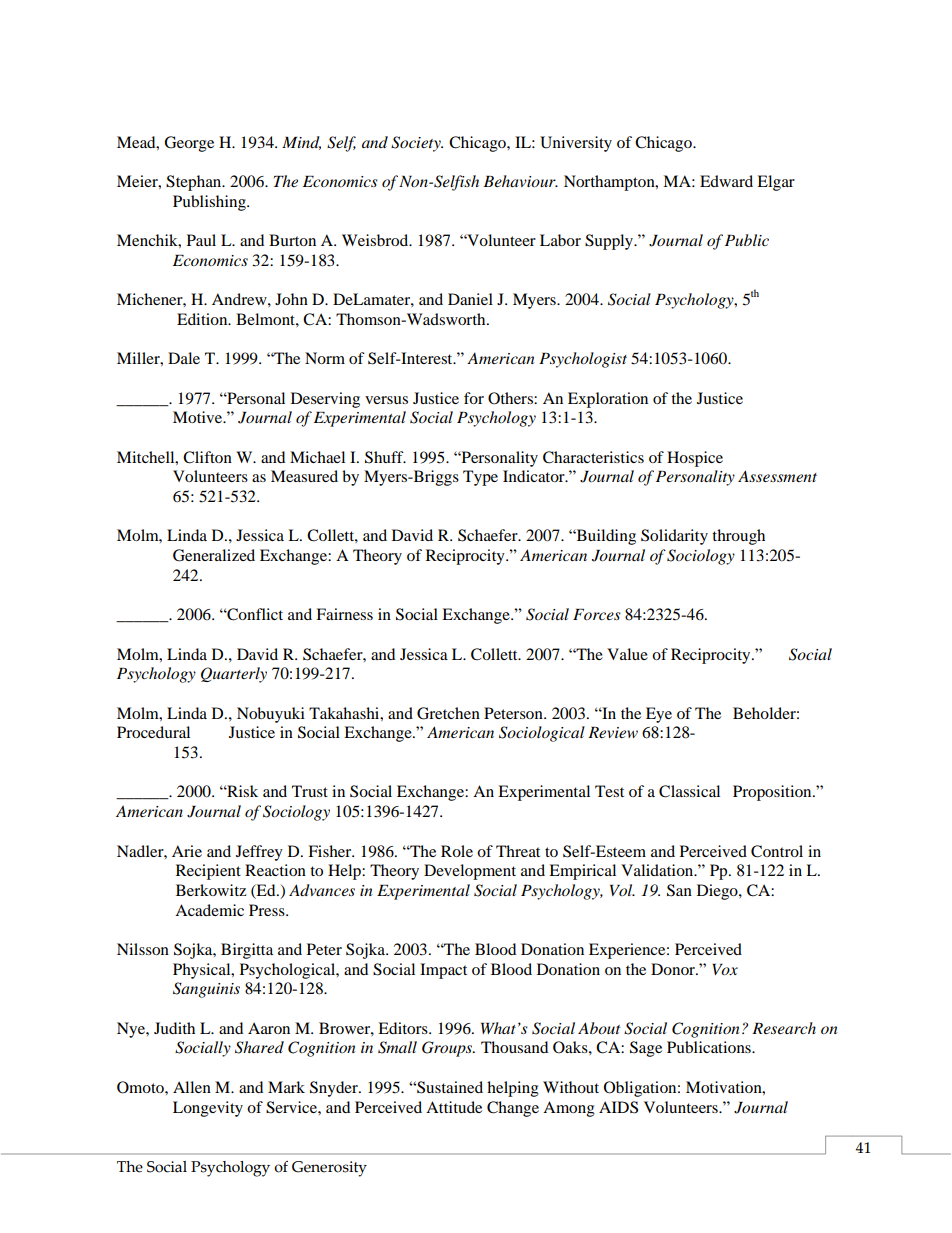 This screenshot has height=1233, width=952. I want to click on Attitude, so click(454, 1107).
